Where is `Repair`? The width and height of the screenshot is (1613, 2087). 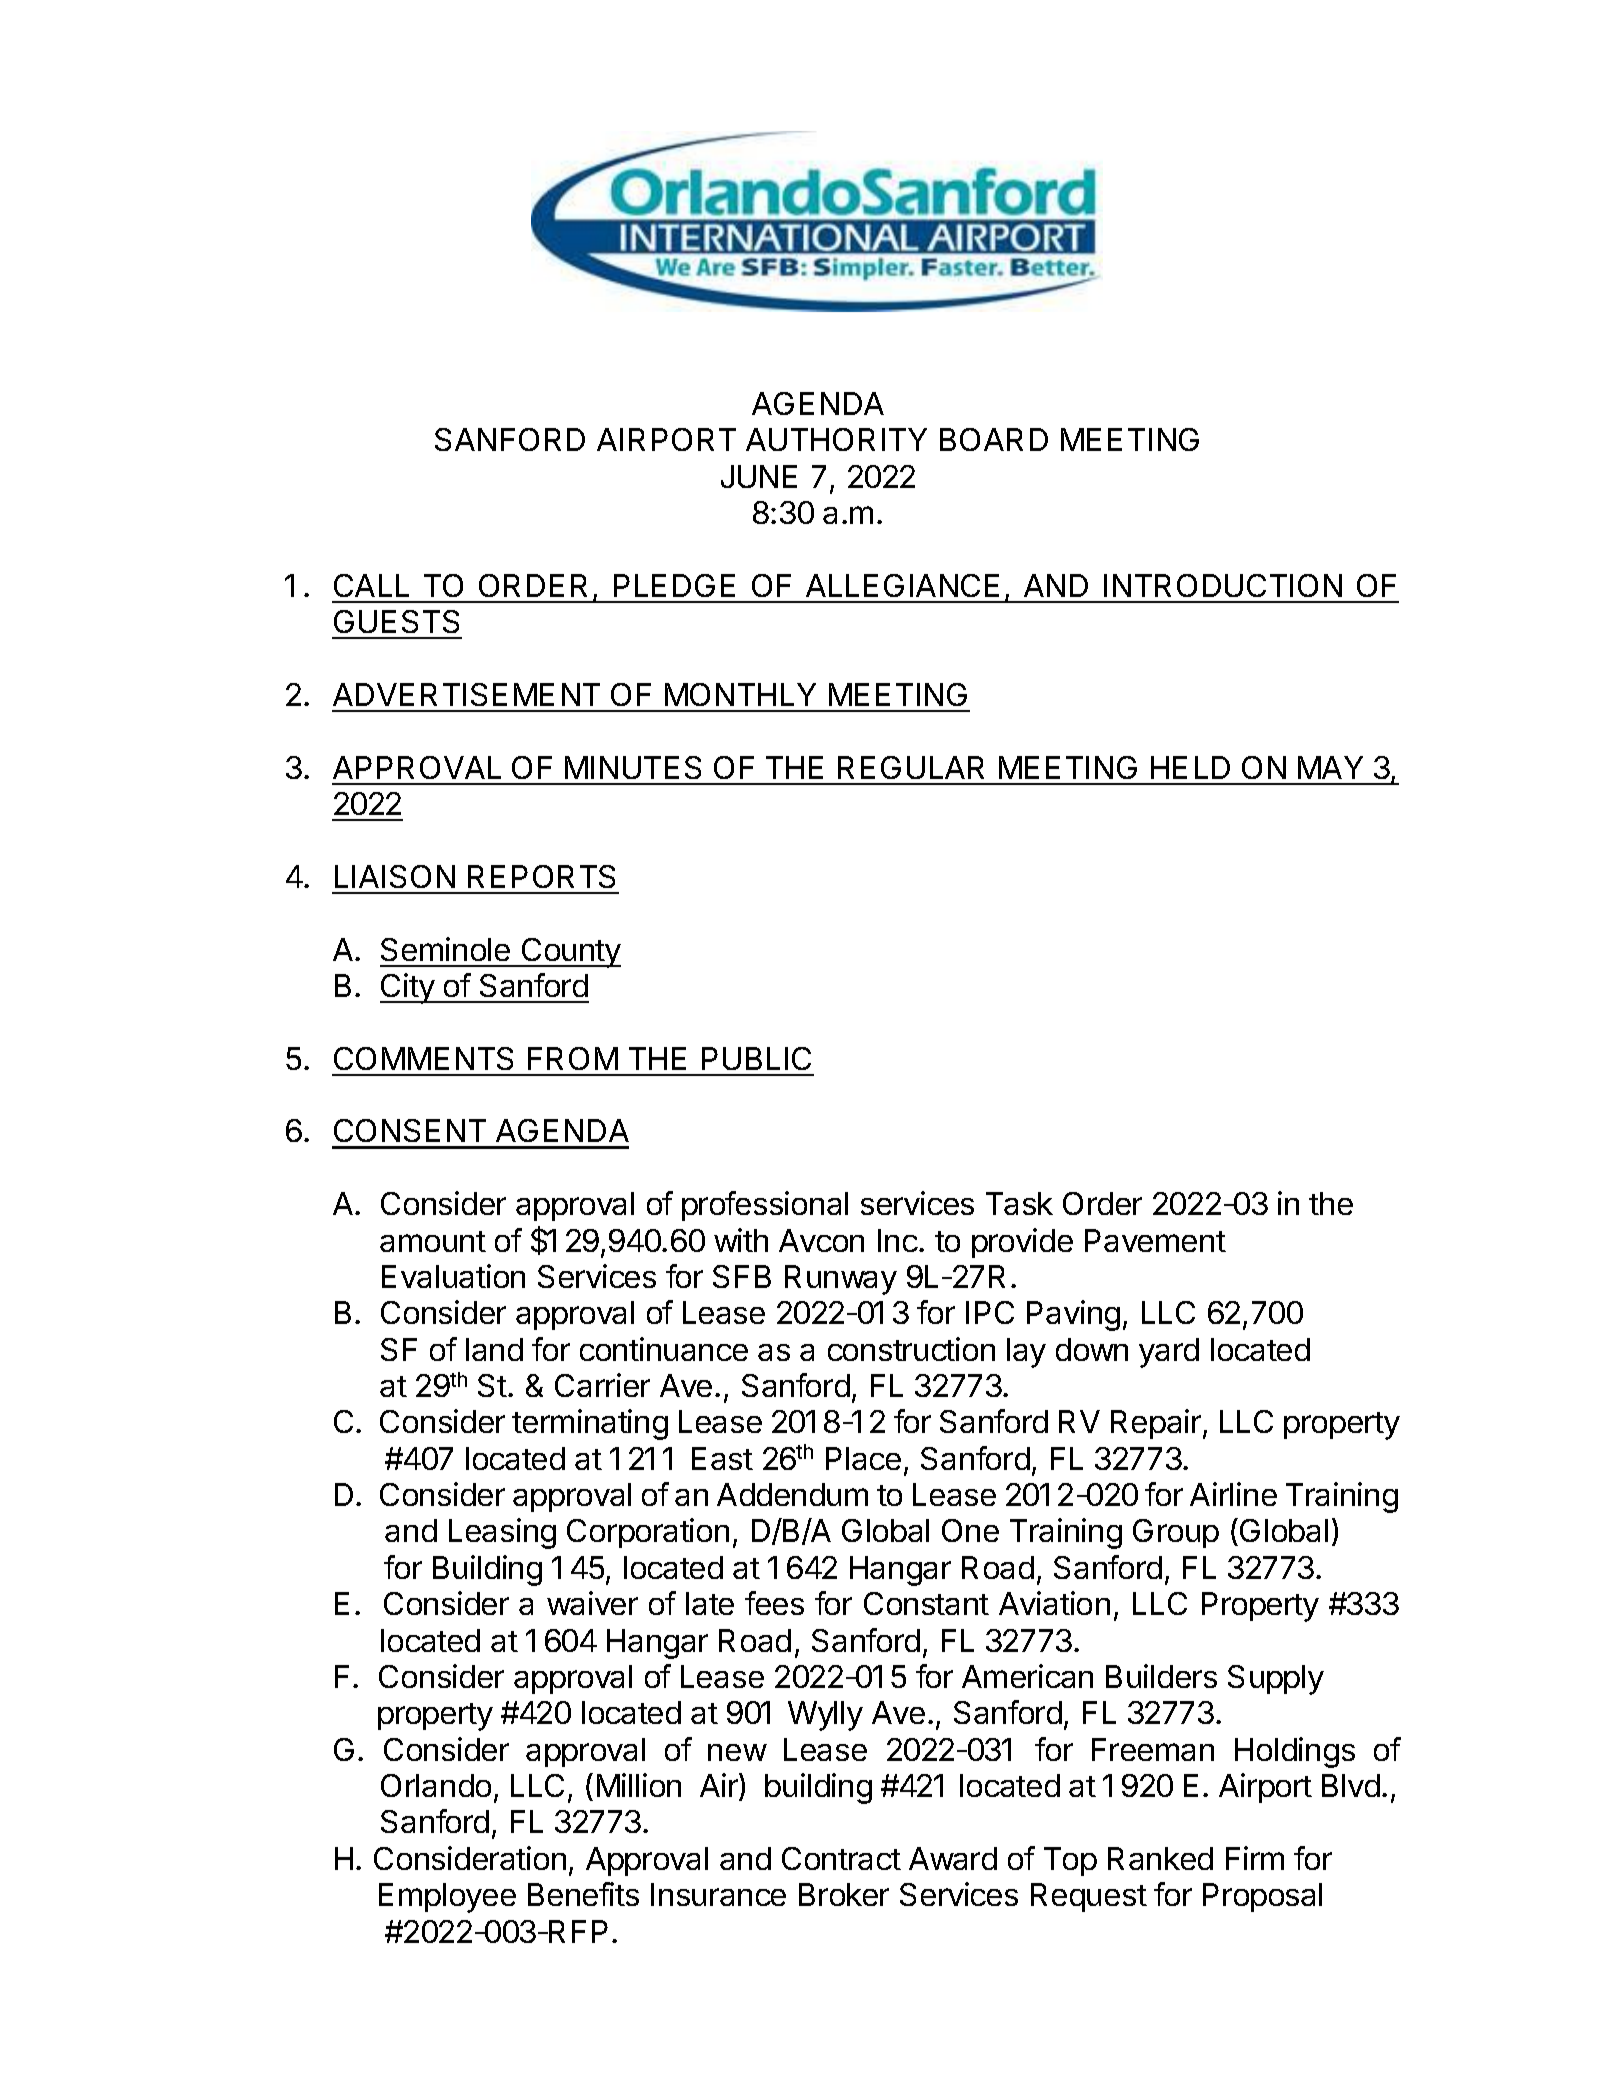
Repair is located at coordinates (1157, 1424).
